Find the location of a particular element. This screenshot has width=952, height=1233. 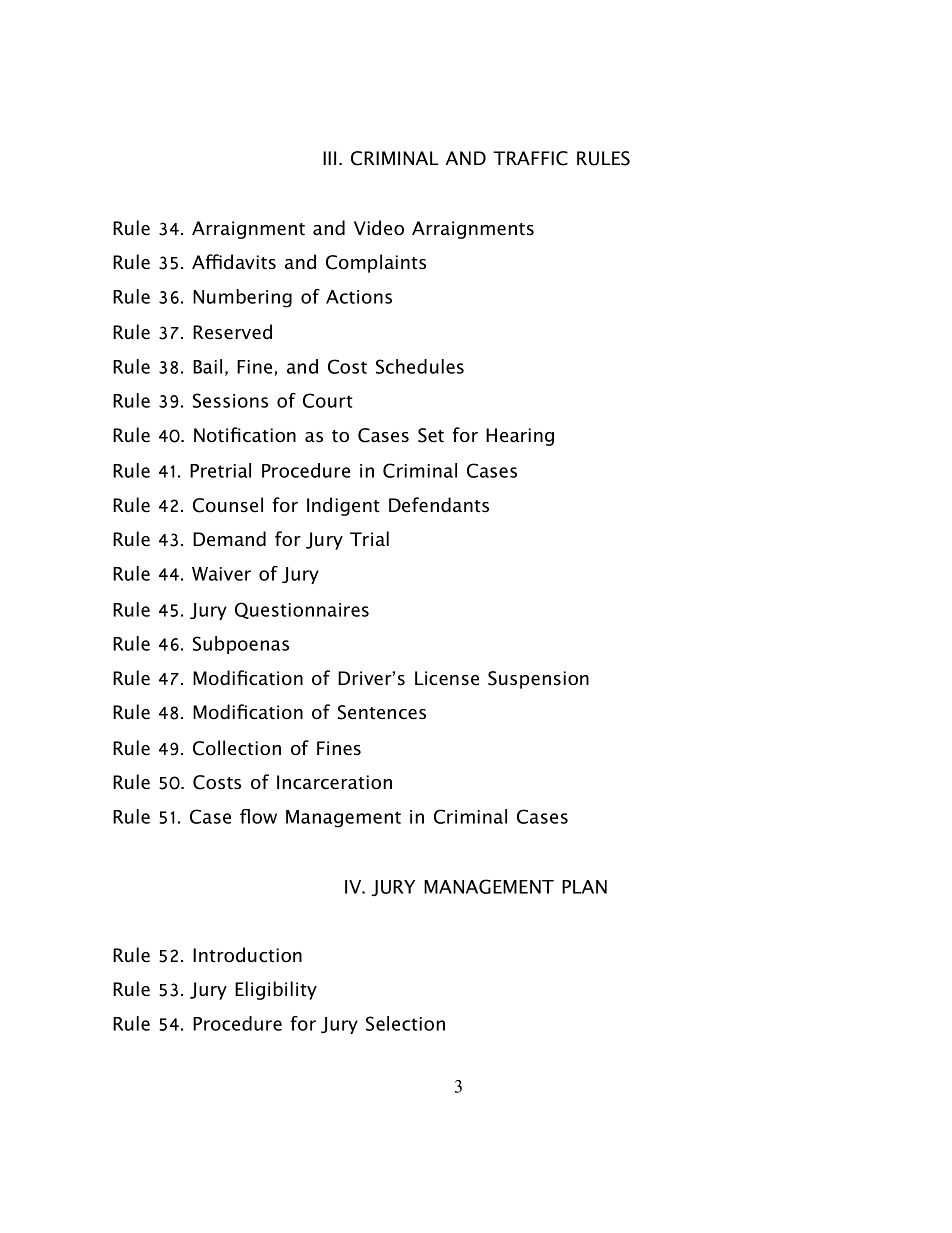

Video is located at coordinates (379, 228).
